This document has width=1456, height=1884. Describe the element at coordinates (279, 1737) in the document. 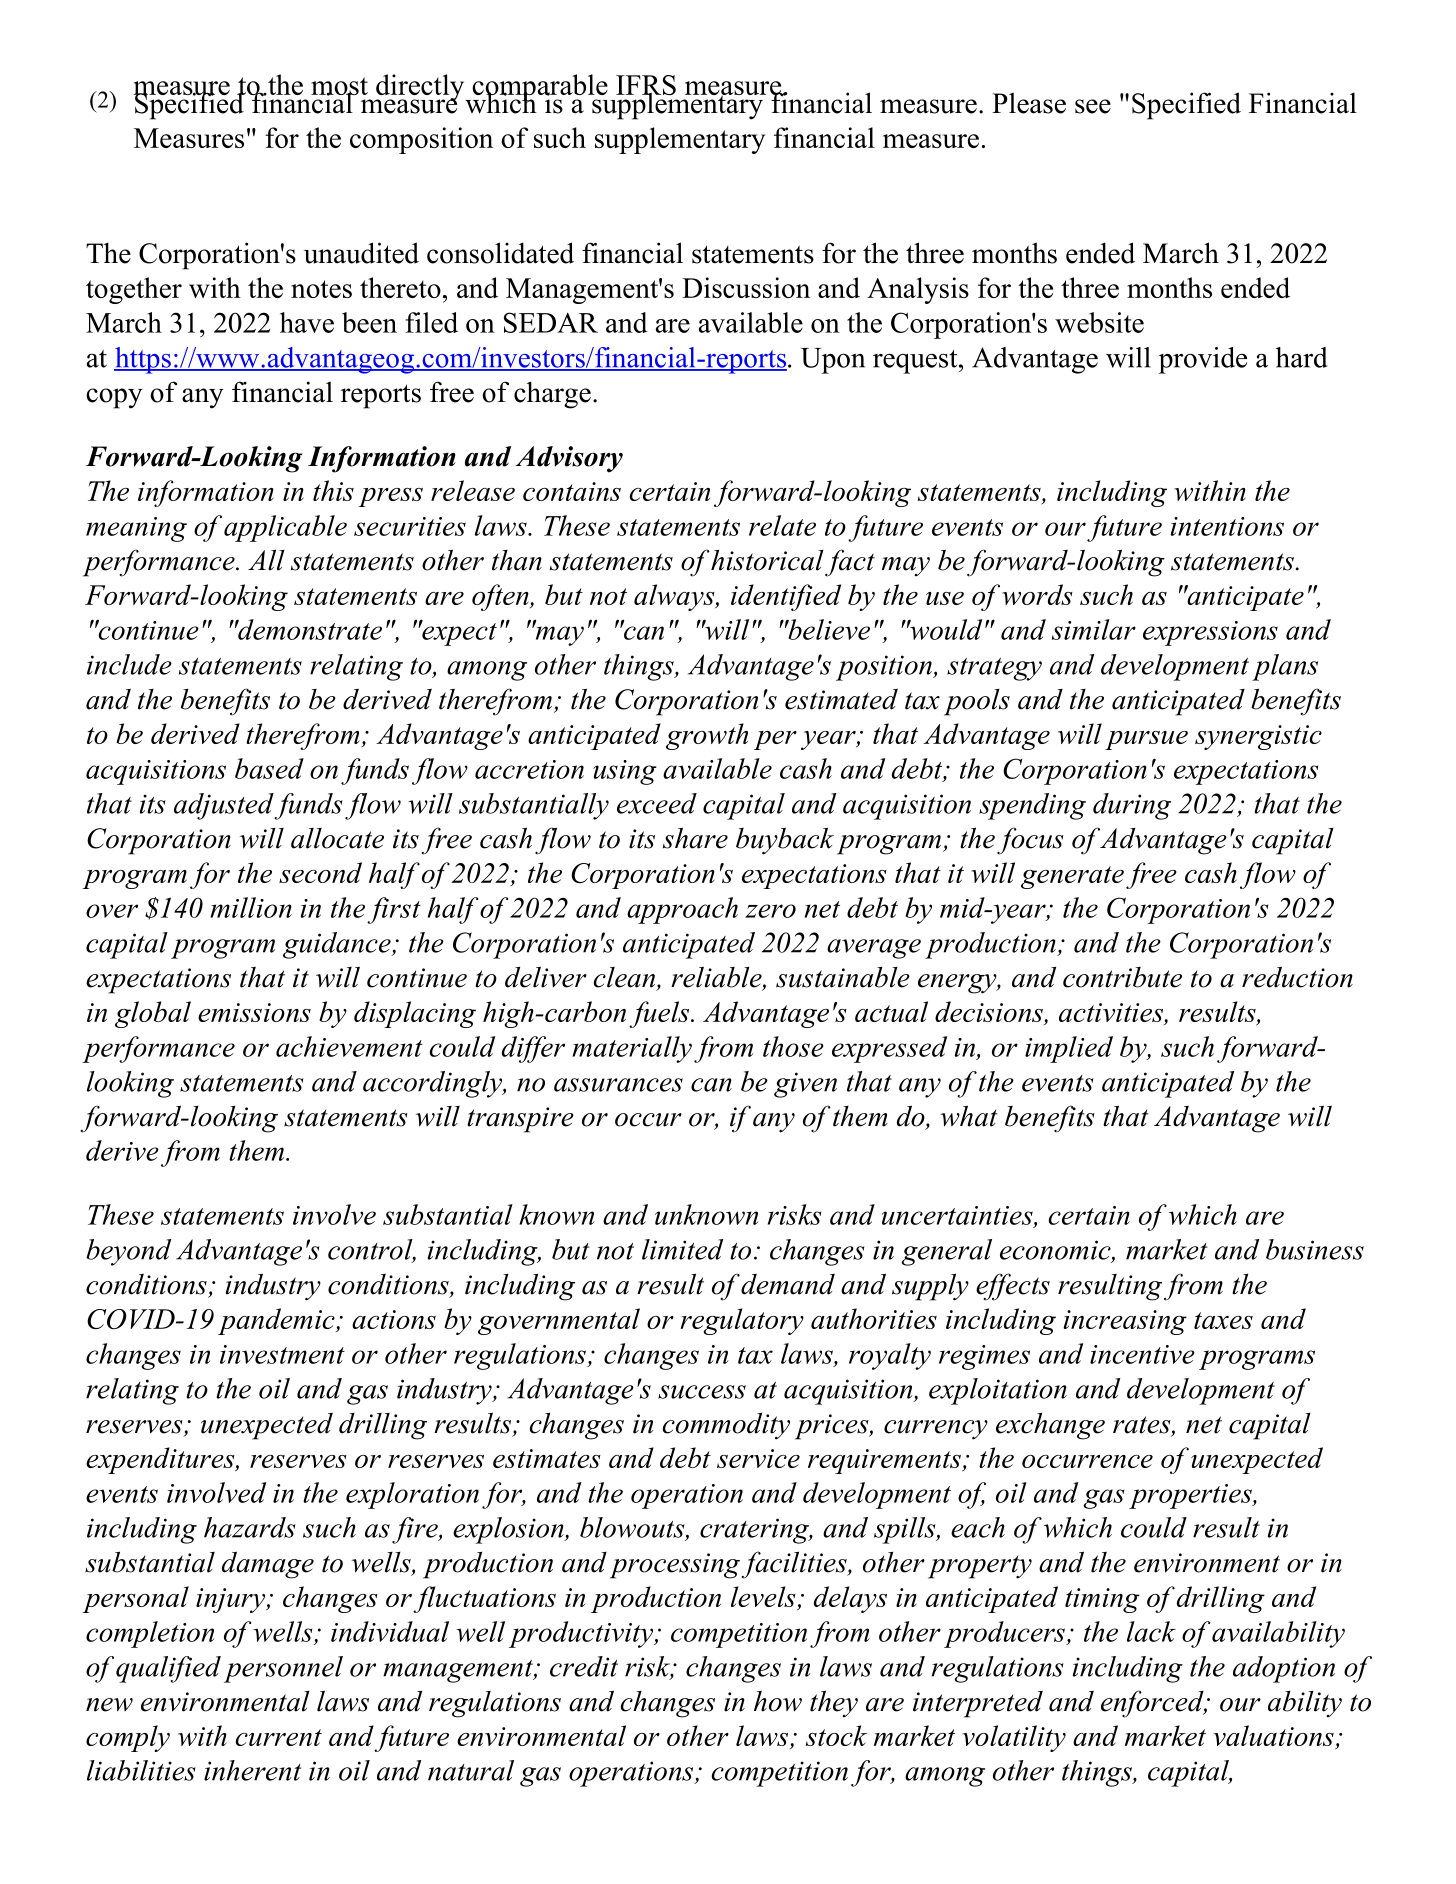

I see `current` at that location.
